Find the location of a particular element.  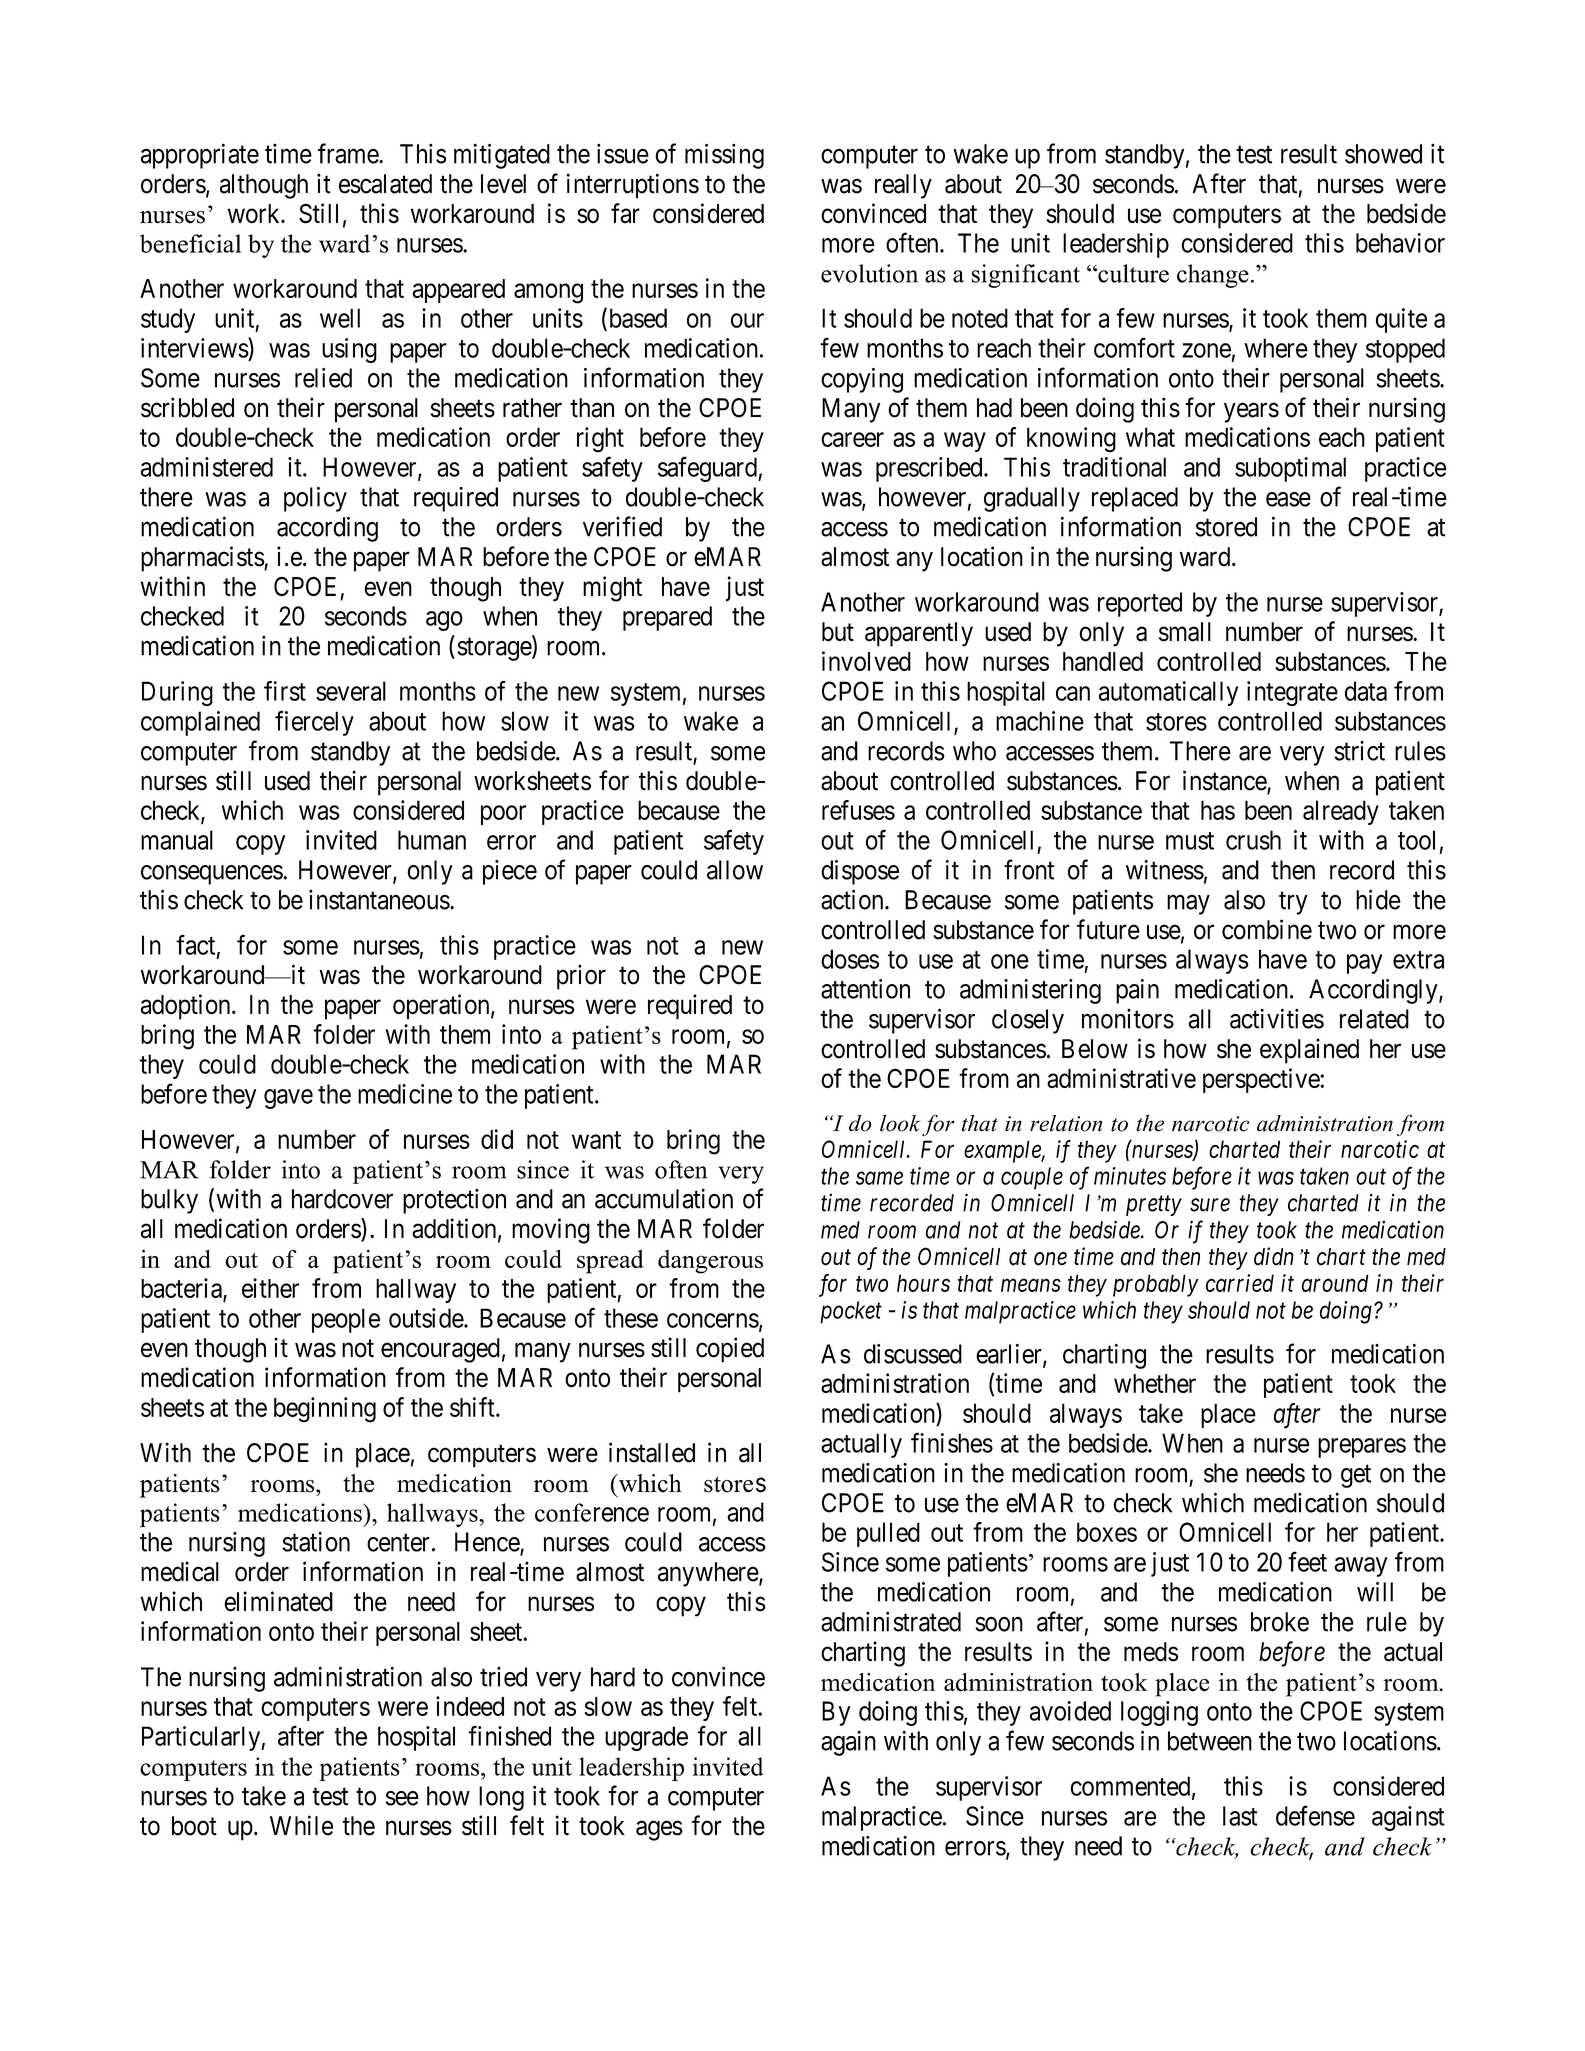

change is located at coordinates (1213, 276).
